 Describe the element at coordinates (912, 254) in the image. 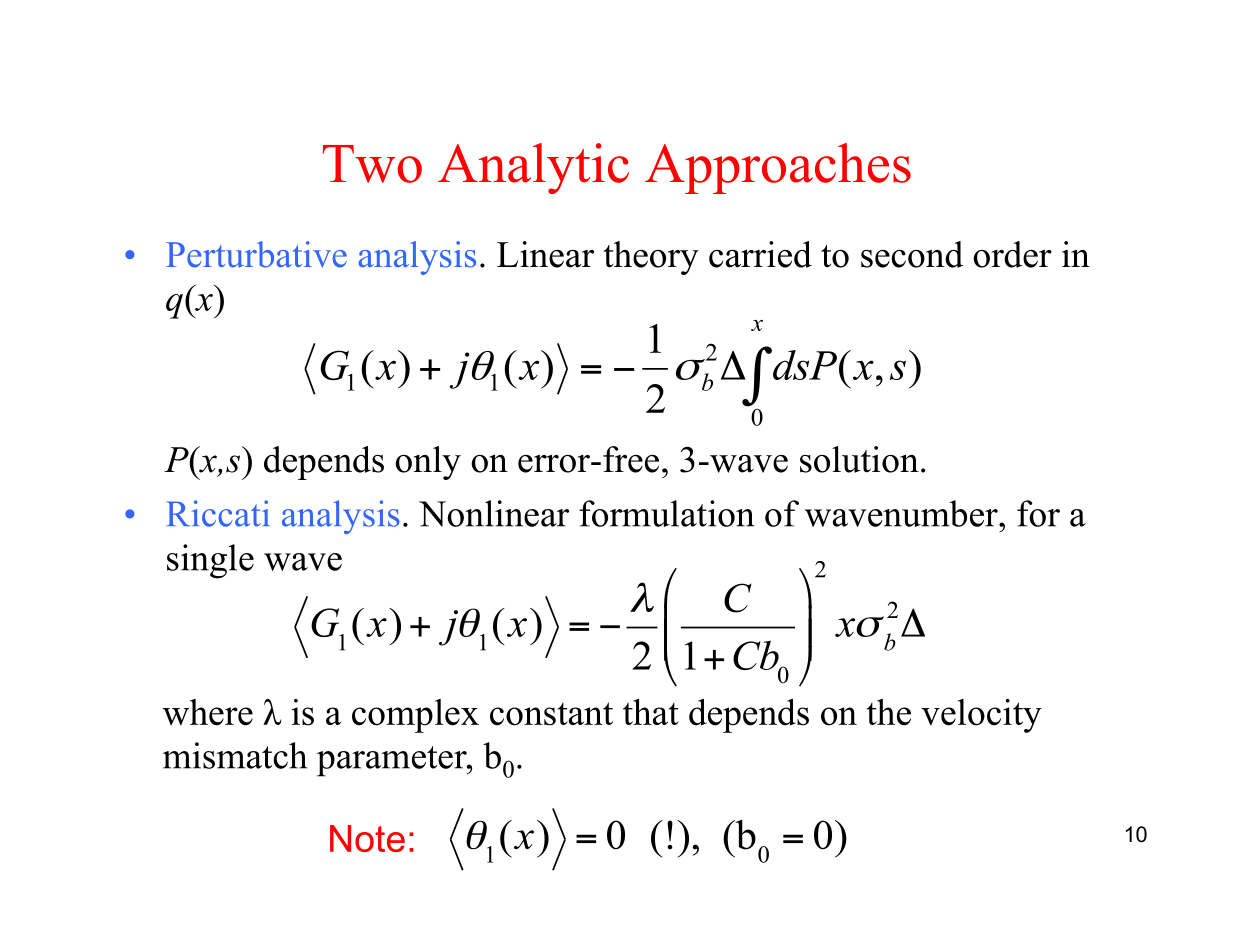

I see `second` at that location.
